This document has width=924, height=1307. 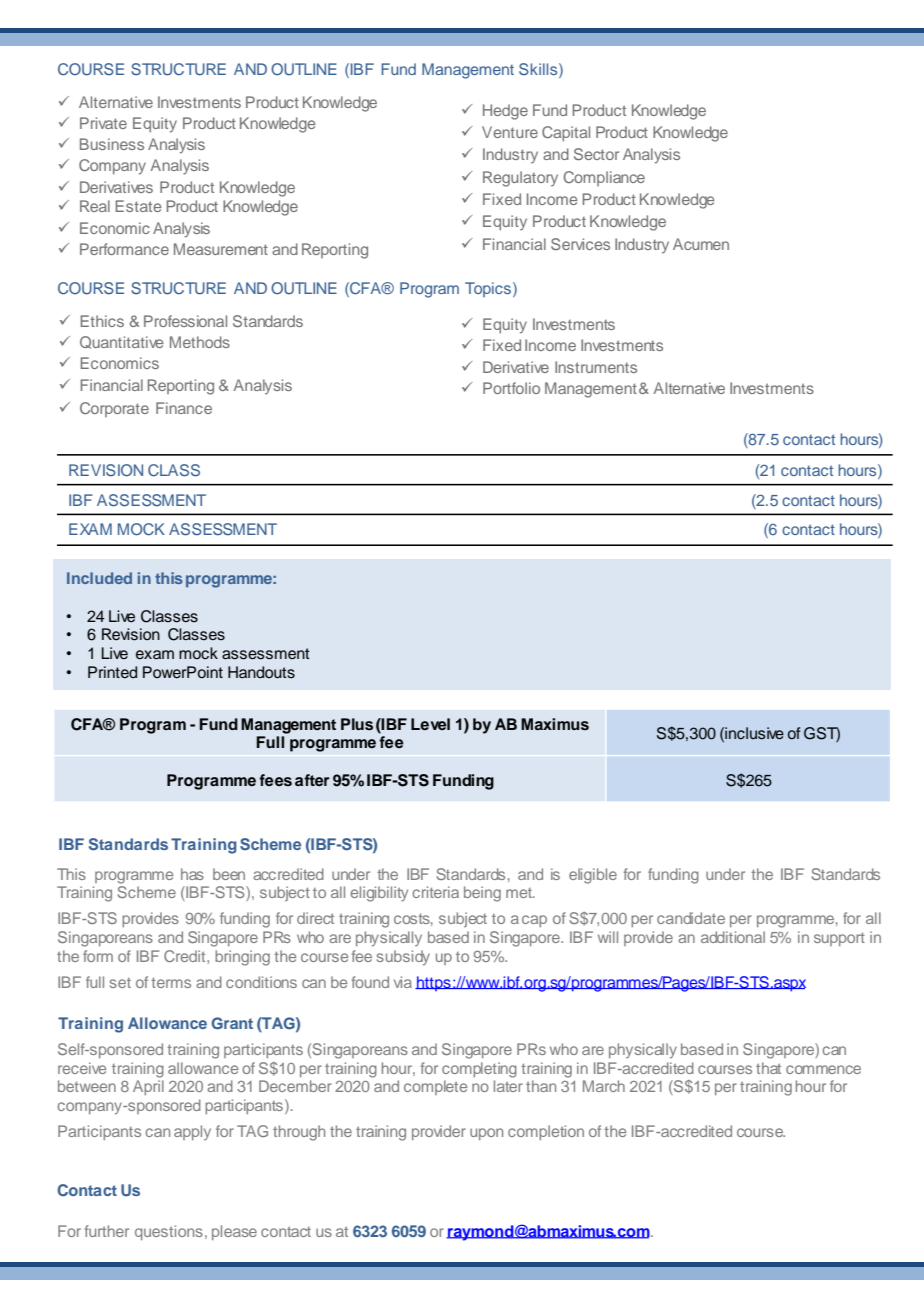 I want to click on Private, so click(x=103, y=123).
